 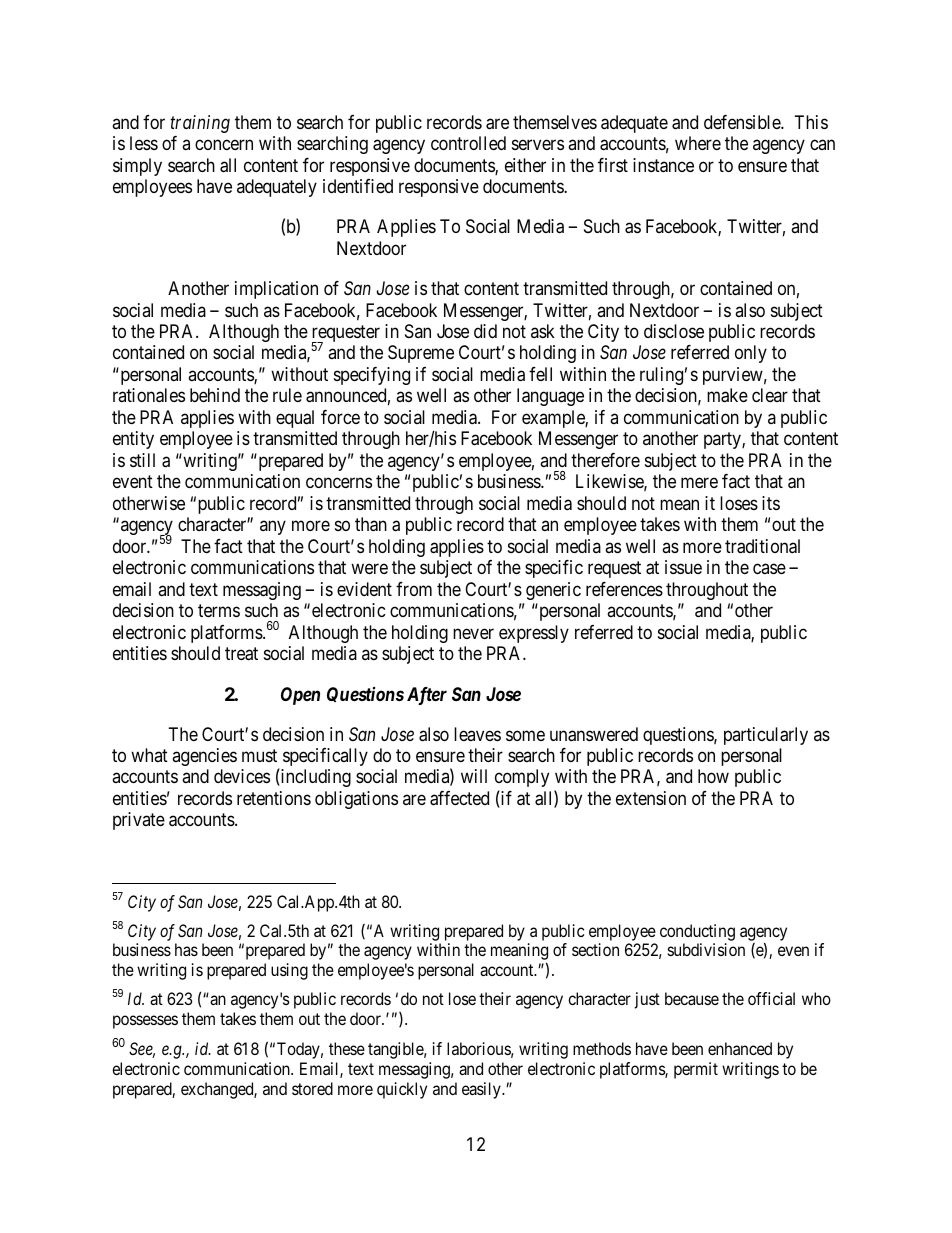 What do you see at coordinates (743, 122) in the page?
I see `defensible` at bounding box center [743, 122].
